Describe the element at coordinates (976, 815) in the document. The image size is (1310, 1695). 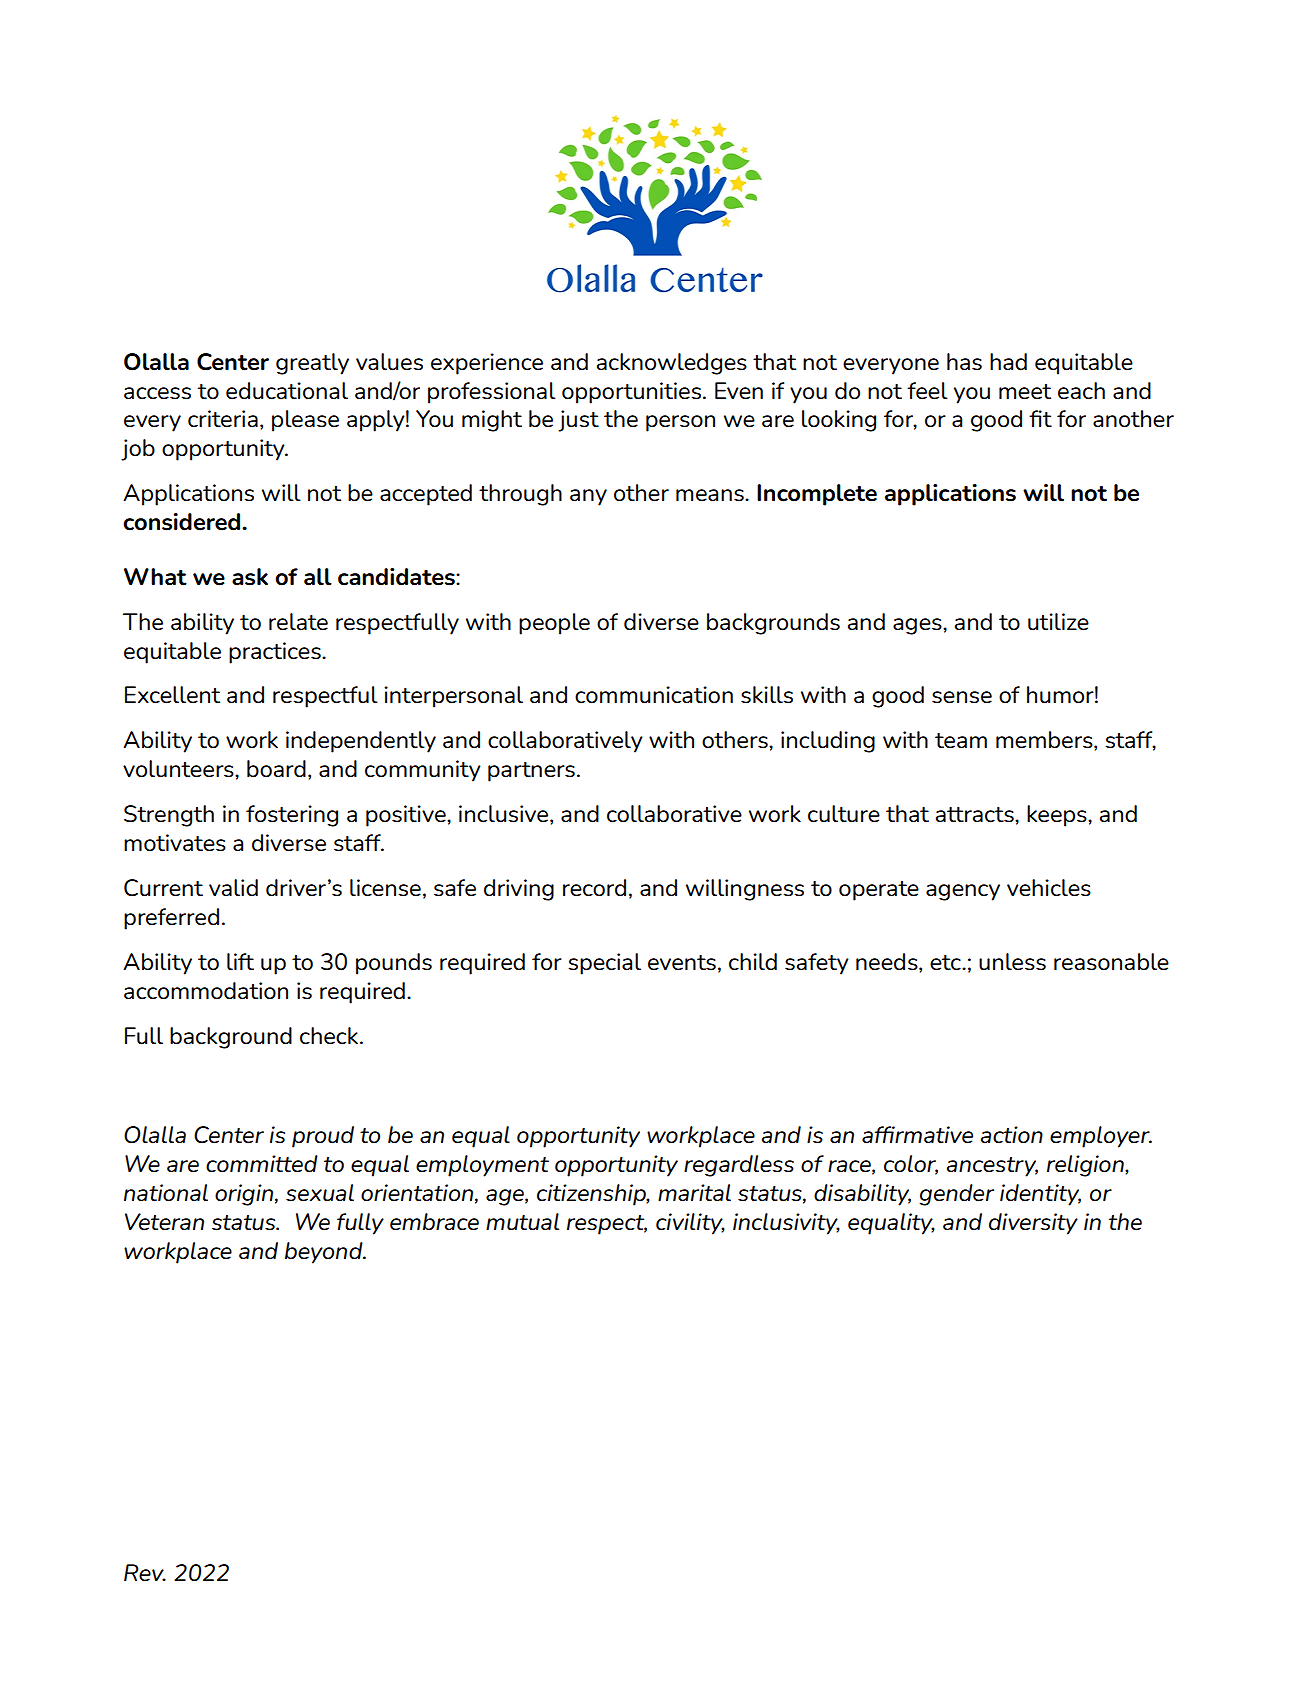
I see `attracts` at that location.
